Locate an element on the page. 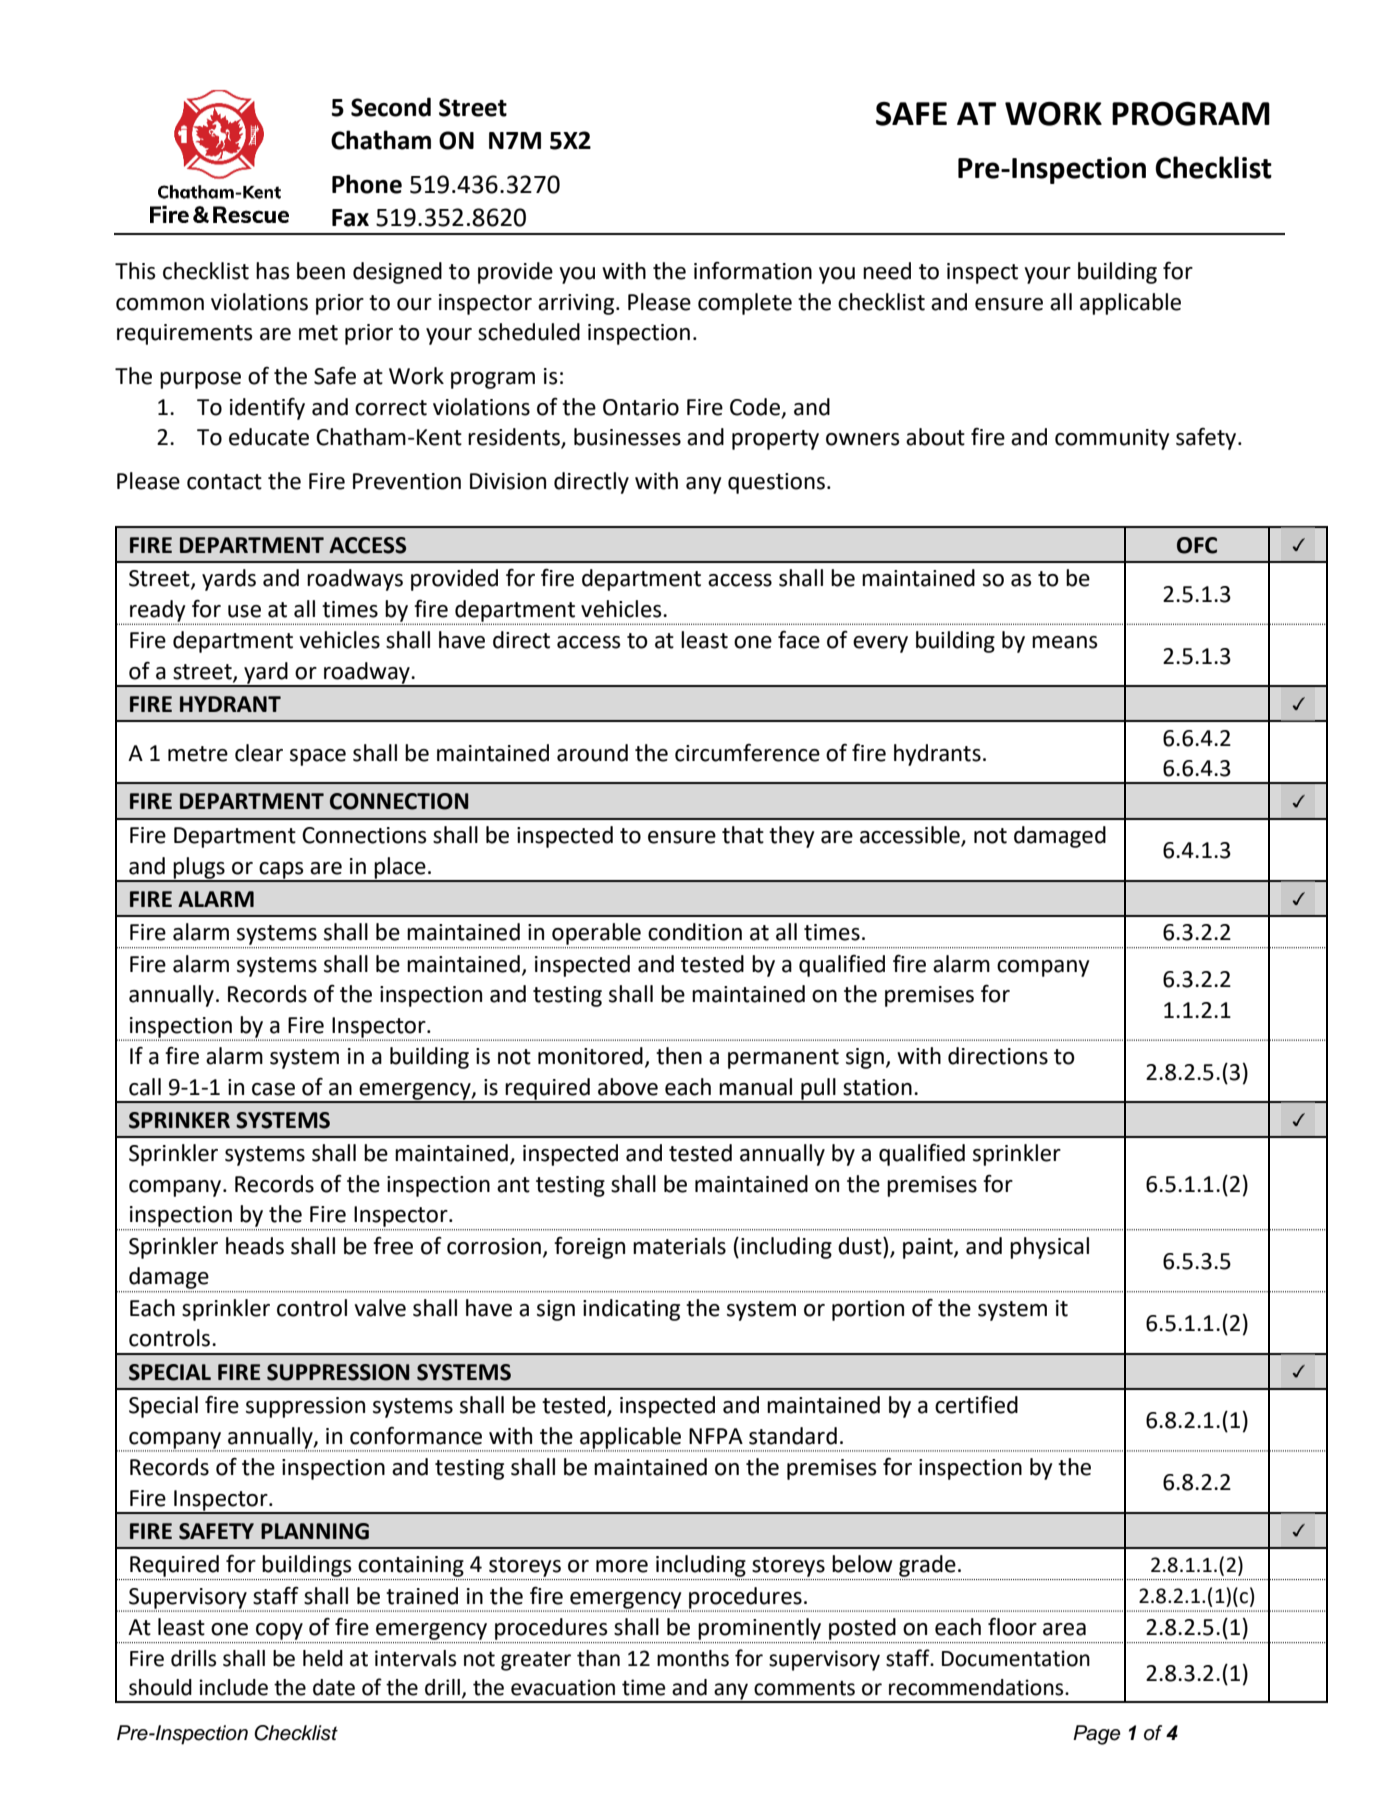 The image size is (1387, 1795). Documentation is located at coordinates (1016, 1658).
